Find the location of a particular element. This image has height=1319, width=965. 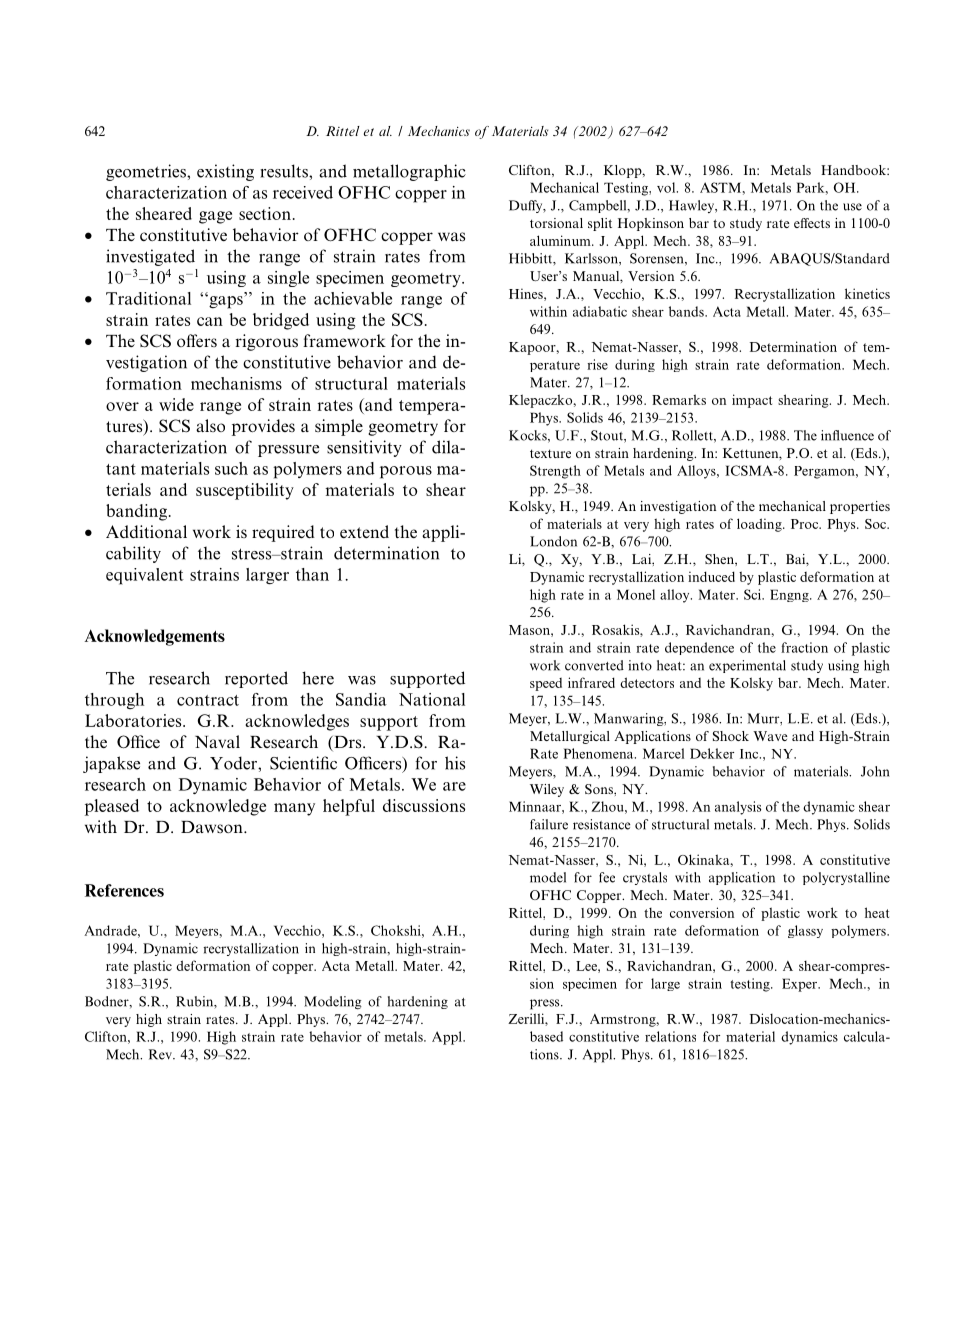

Wave is located at coordinates (770, 736).
